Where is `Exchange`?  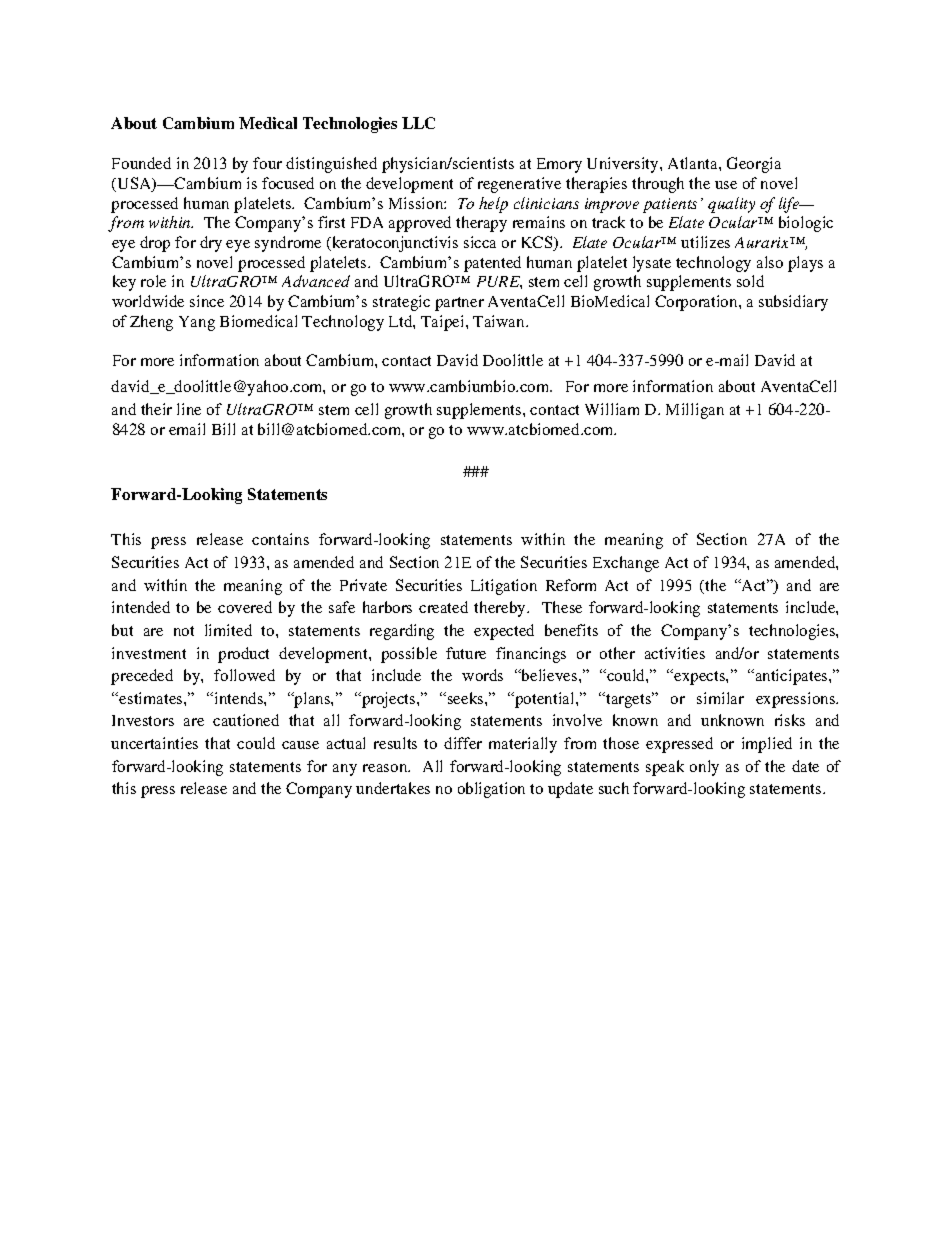 Exchange is located at coordinates (626, 564).
